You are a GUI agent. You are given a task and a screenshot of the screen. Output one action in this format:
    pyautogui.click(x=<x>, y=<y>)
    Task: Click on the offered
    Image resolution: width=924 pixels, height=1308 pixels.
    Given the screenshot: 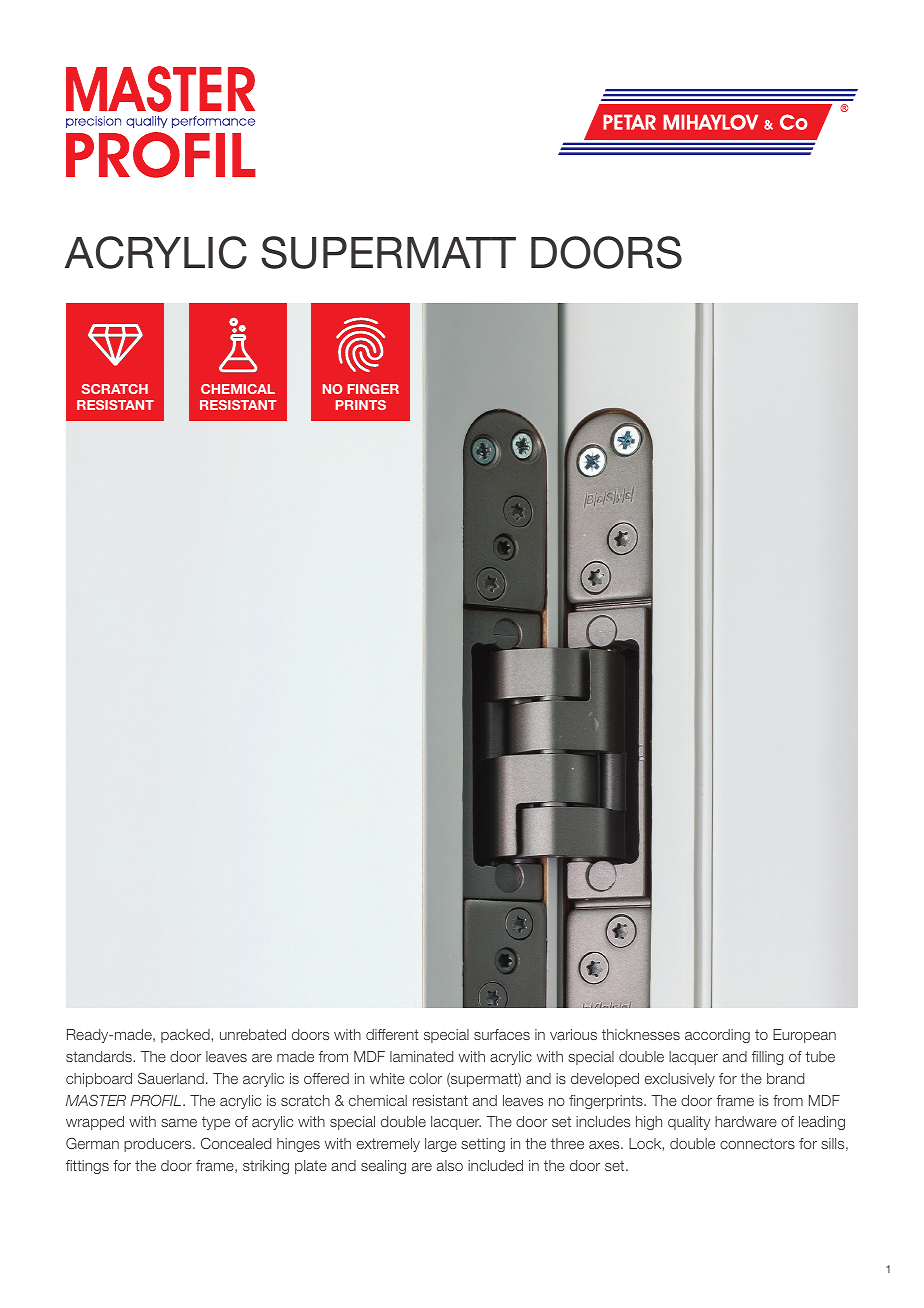 What is the action you would take?
    pyautogui.click(x=326, y=1078)
